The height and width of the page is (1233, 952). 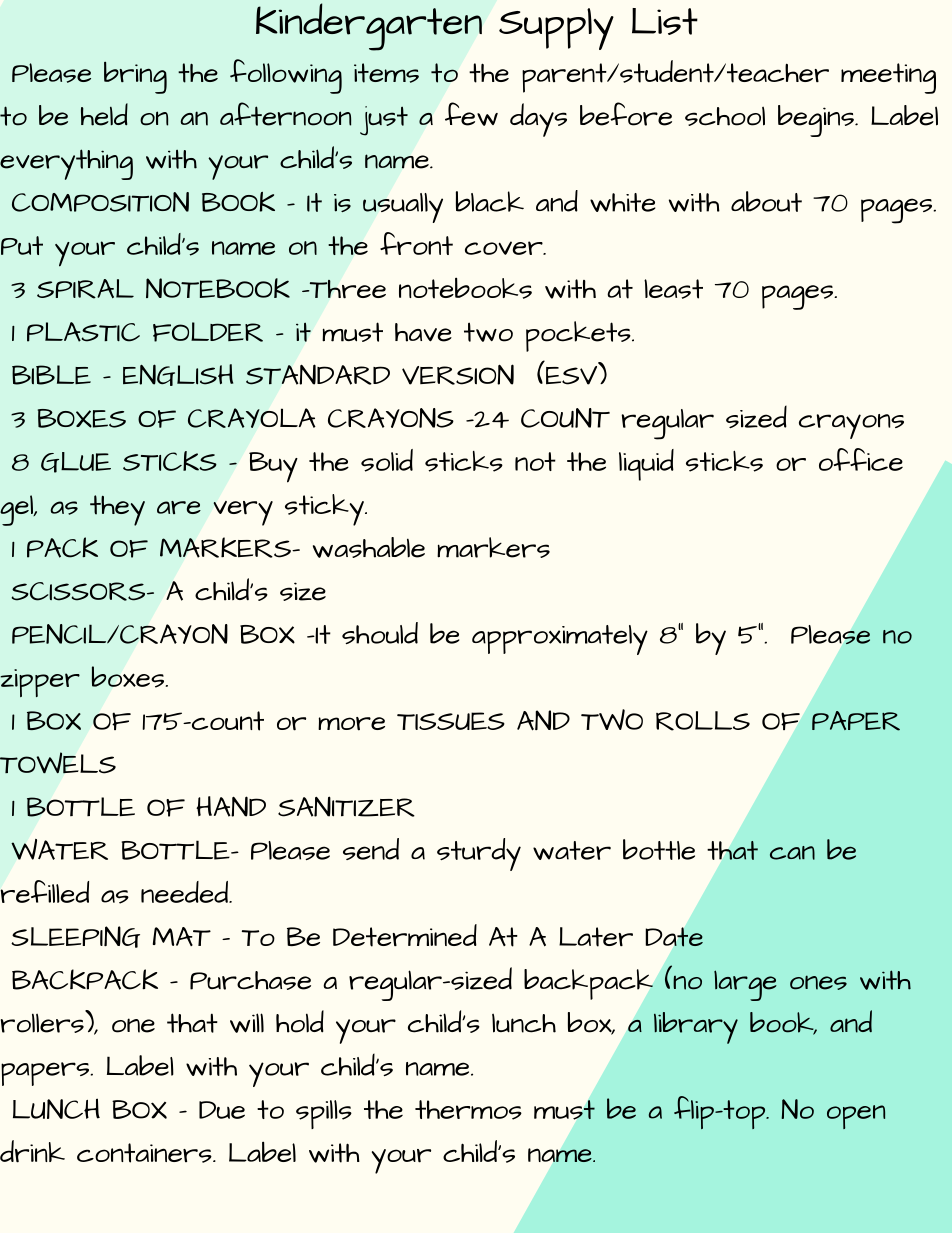 I want to click on should, so click(x=380, y=633).
